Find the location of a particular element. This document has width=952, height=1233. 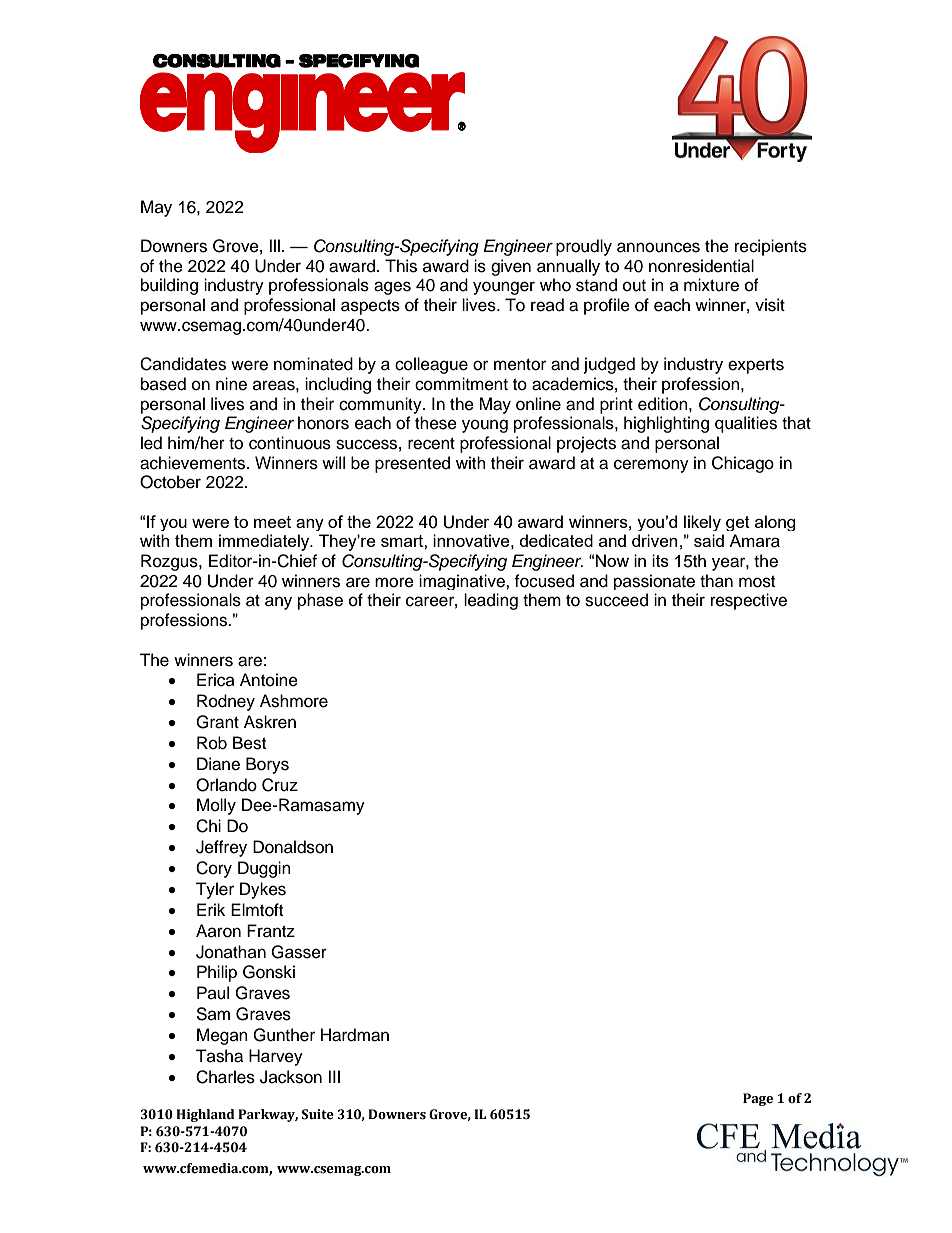

given is located at coordinates (511, 267).
